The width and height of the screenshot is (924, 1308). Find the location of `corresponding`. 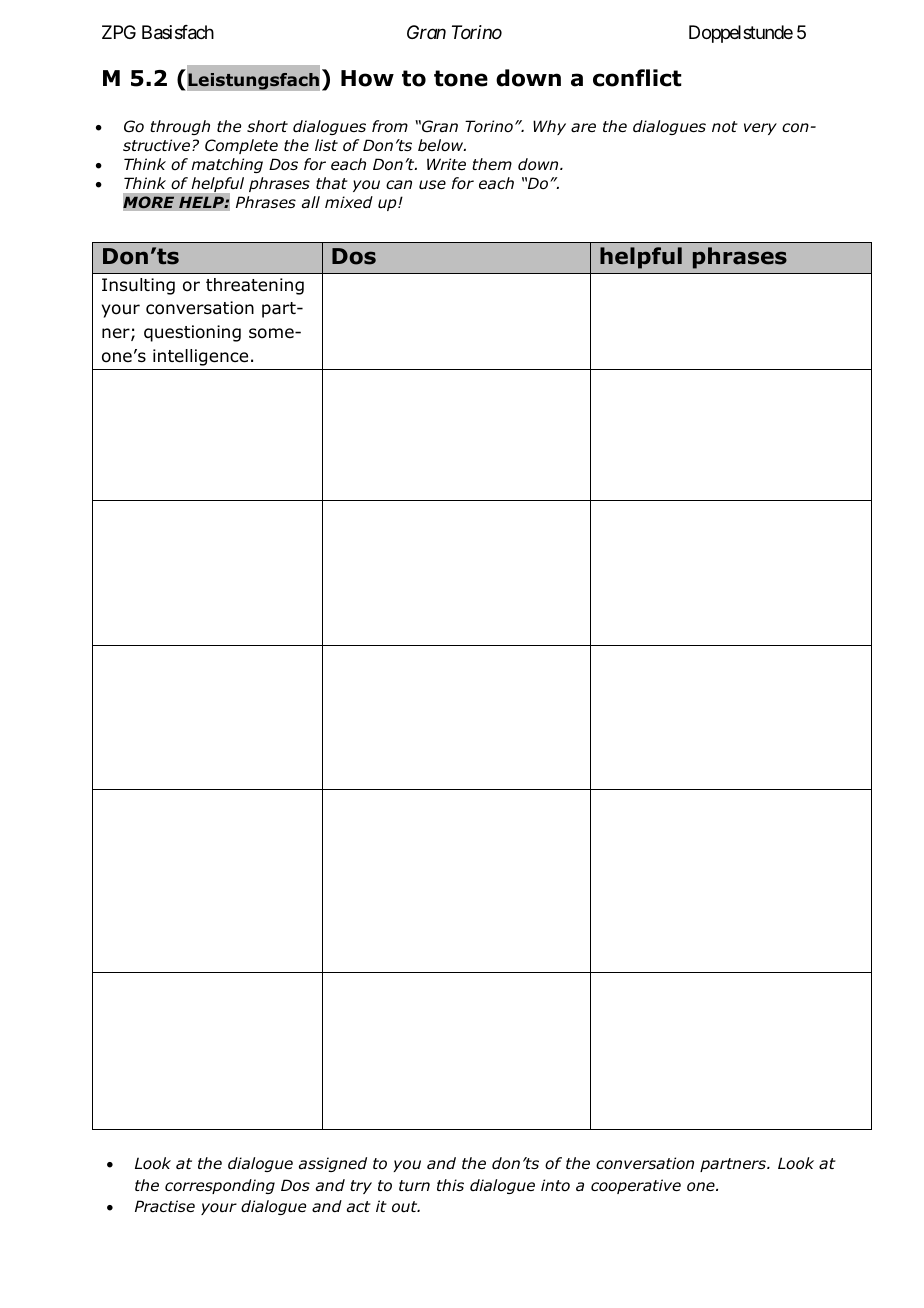

corresponding is located at coordinates (220, 1186).
